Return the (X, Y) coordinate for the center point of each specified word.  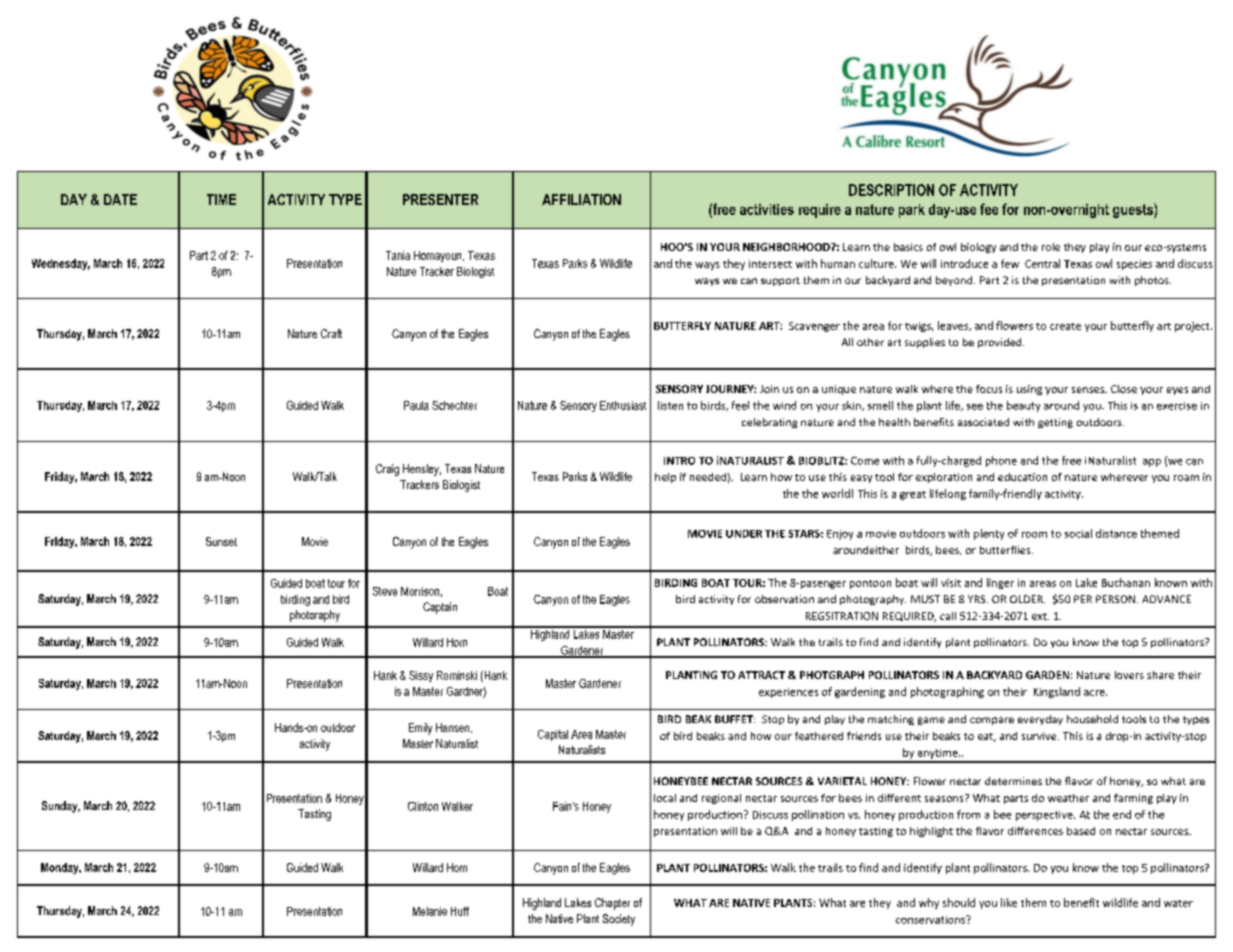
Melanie (430, 911)
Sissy (421, 676)
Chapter (612, 904)
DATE (120, 199)
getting (1055, 423)
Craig (387, 470)
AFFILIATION (581, 199)
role (1051, 247)
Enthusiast (623, 405)
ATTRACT (761, 675)
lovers (1129, 675)
